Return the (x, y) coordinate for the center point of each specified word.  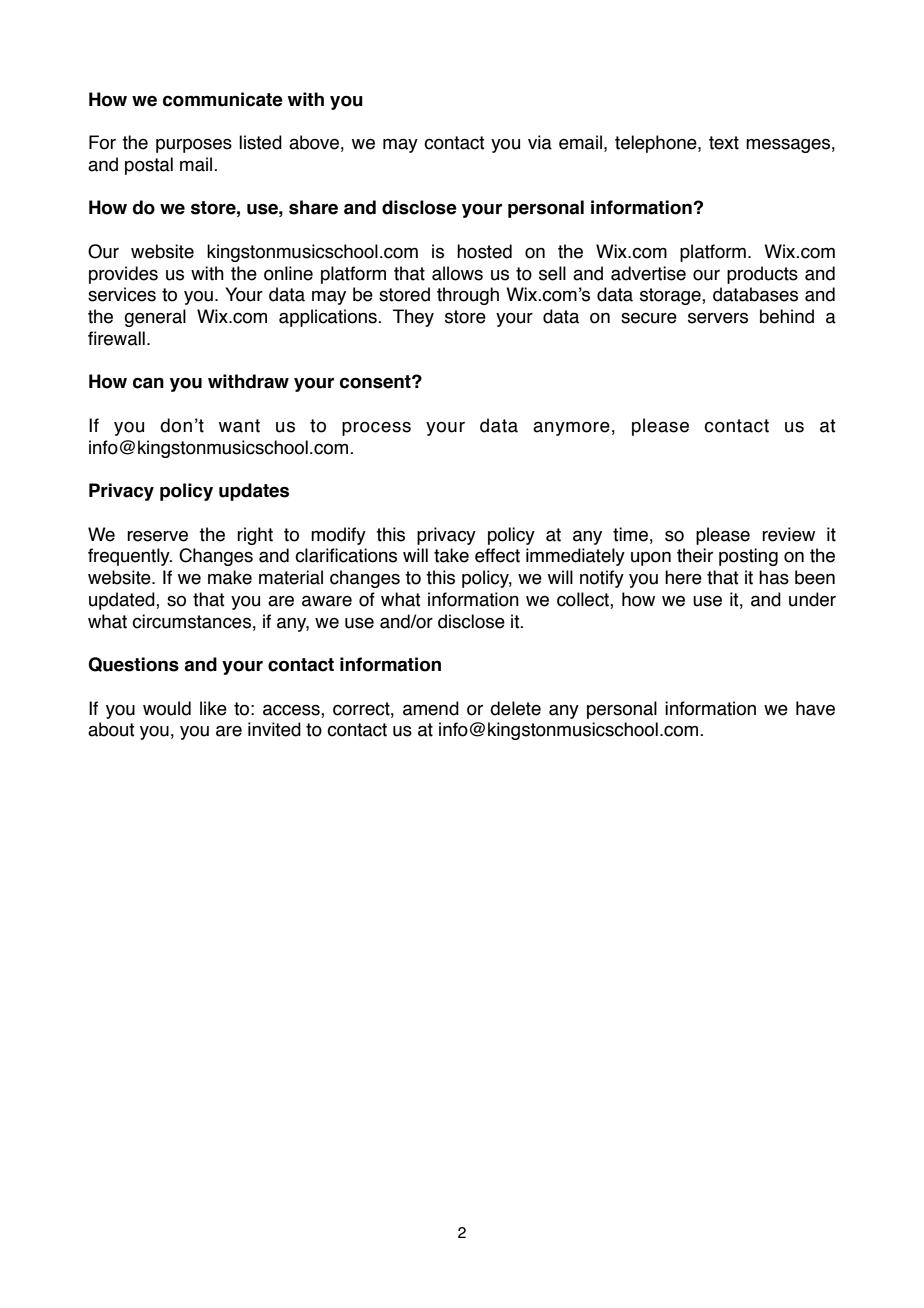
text (724, 143)
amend (431, 708)
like (213, 708)
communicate (223, 99)
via (540, 142)
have (815, 708)
